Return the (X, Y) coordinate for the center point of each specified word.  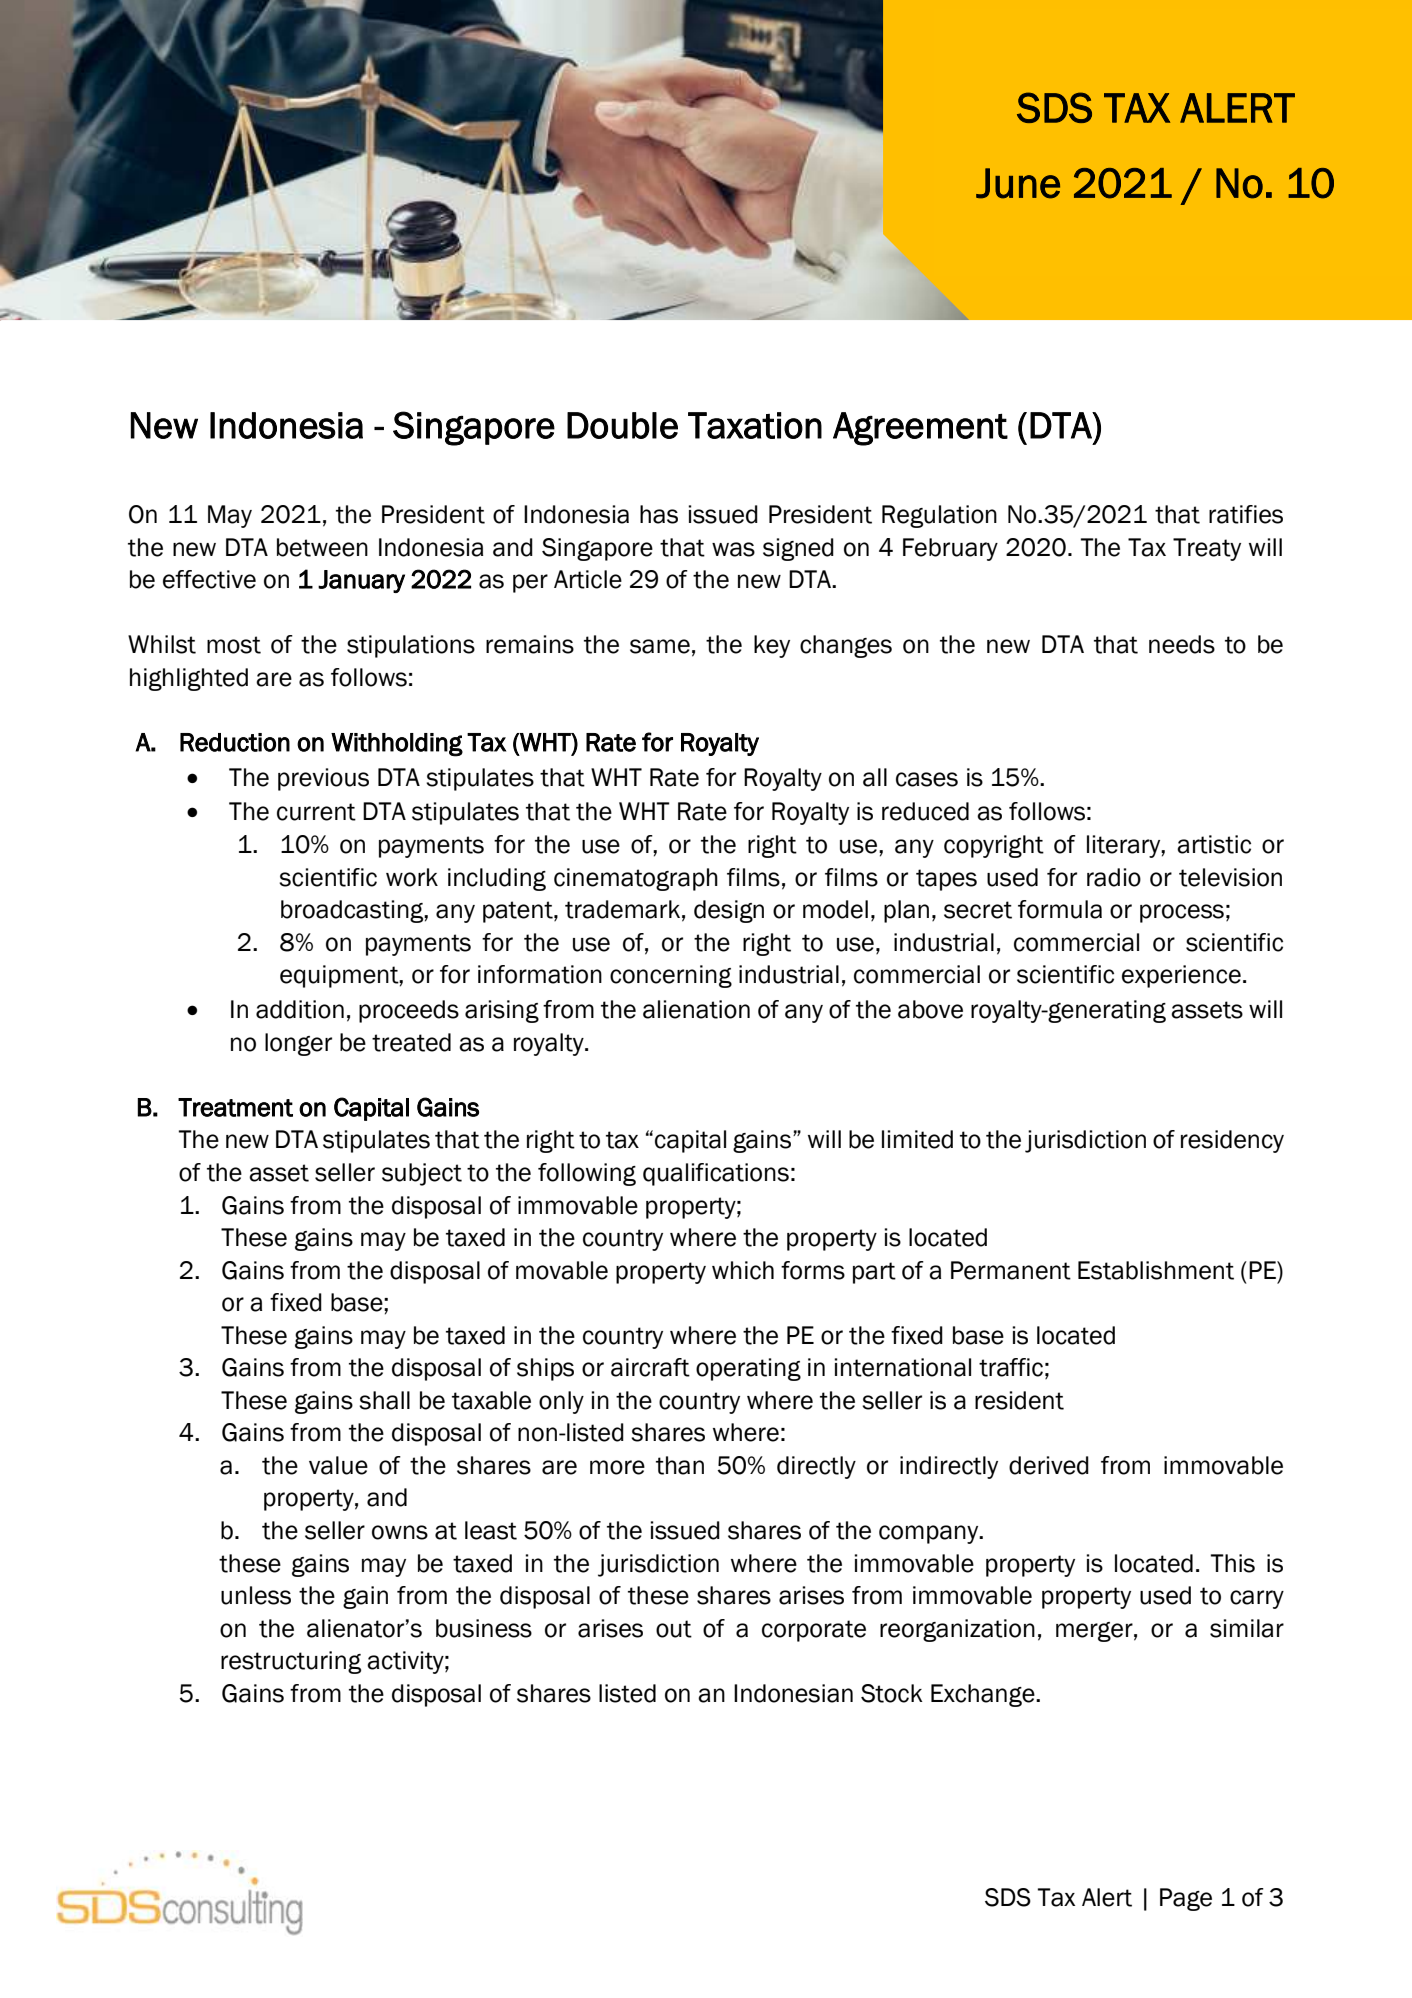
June (1018, 183)
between (322, 547)
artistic (1214, 844)
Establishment (1156, 1270)
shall (384, 1400)
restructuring (291, 1662)
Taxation (755, 425)
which (743, 1270)
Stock (892, 1693)
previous (323, 779)
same (660, 646)
